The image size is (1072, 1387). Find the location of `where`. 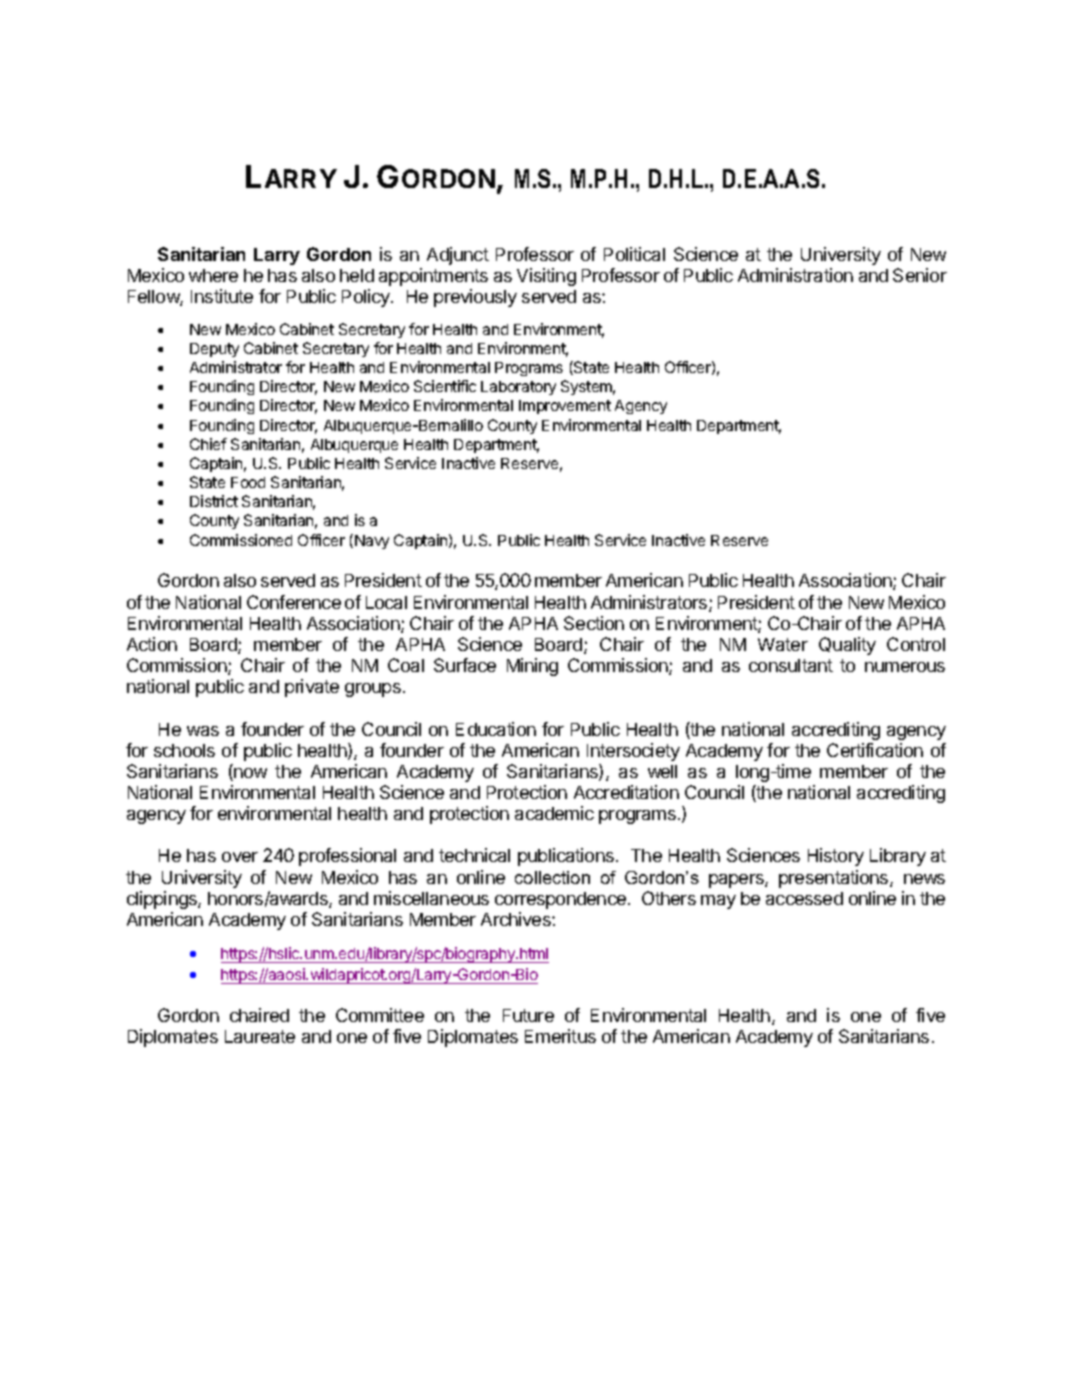

where is located at coordinates (213, 275).
